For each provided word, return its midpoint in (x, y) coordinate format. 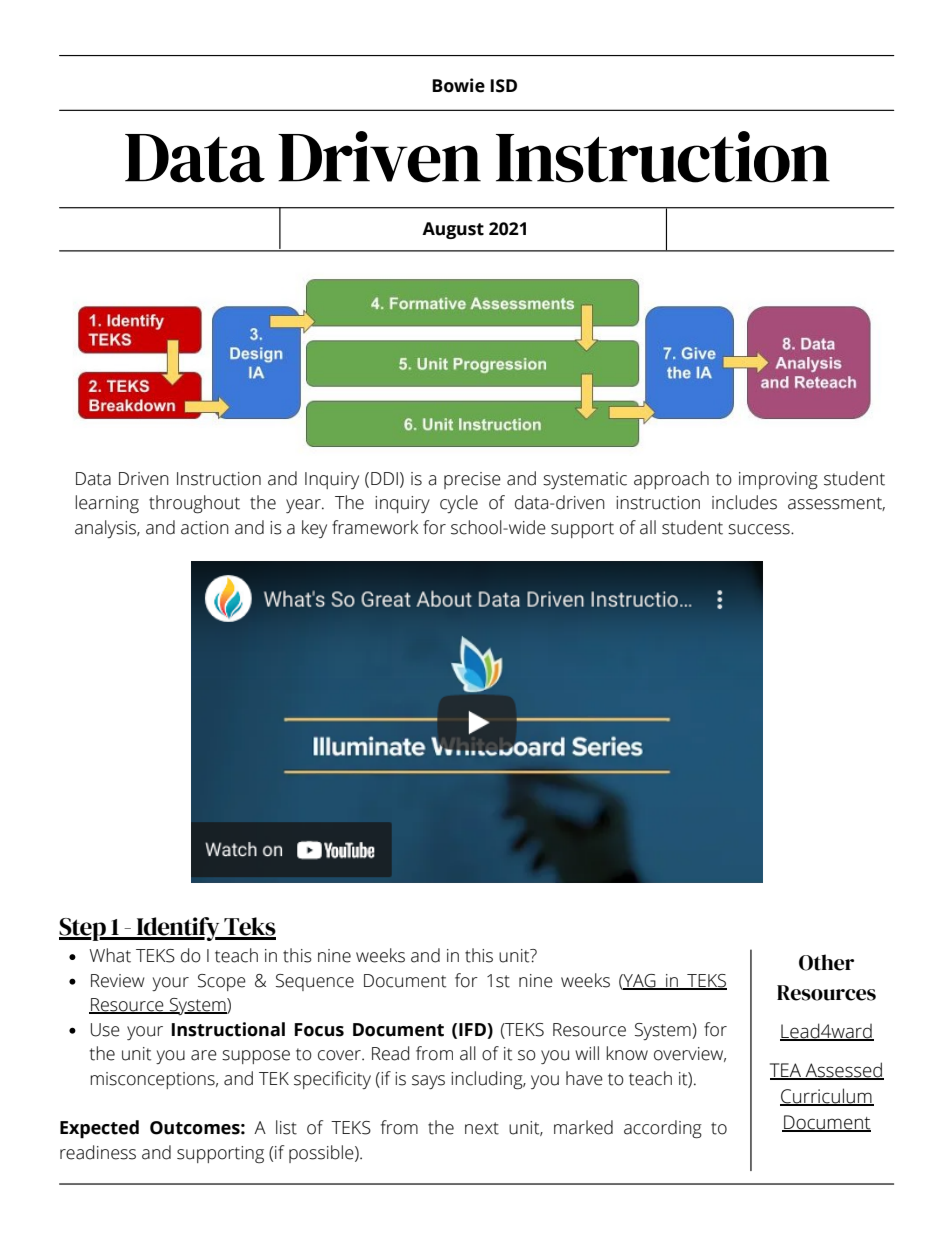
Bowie (458, 85)
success (760, 529)
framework (375, 527)
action (205, 528)
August (453, 230)
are (204, 1055)
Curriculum (827, 1096)
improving (778, 481)
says (428, 1082)
